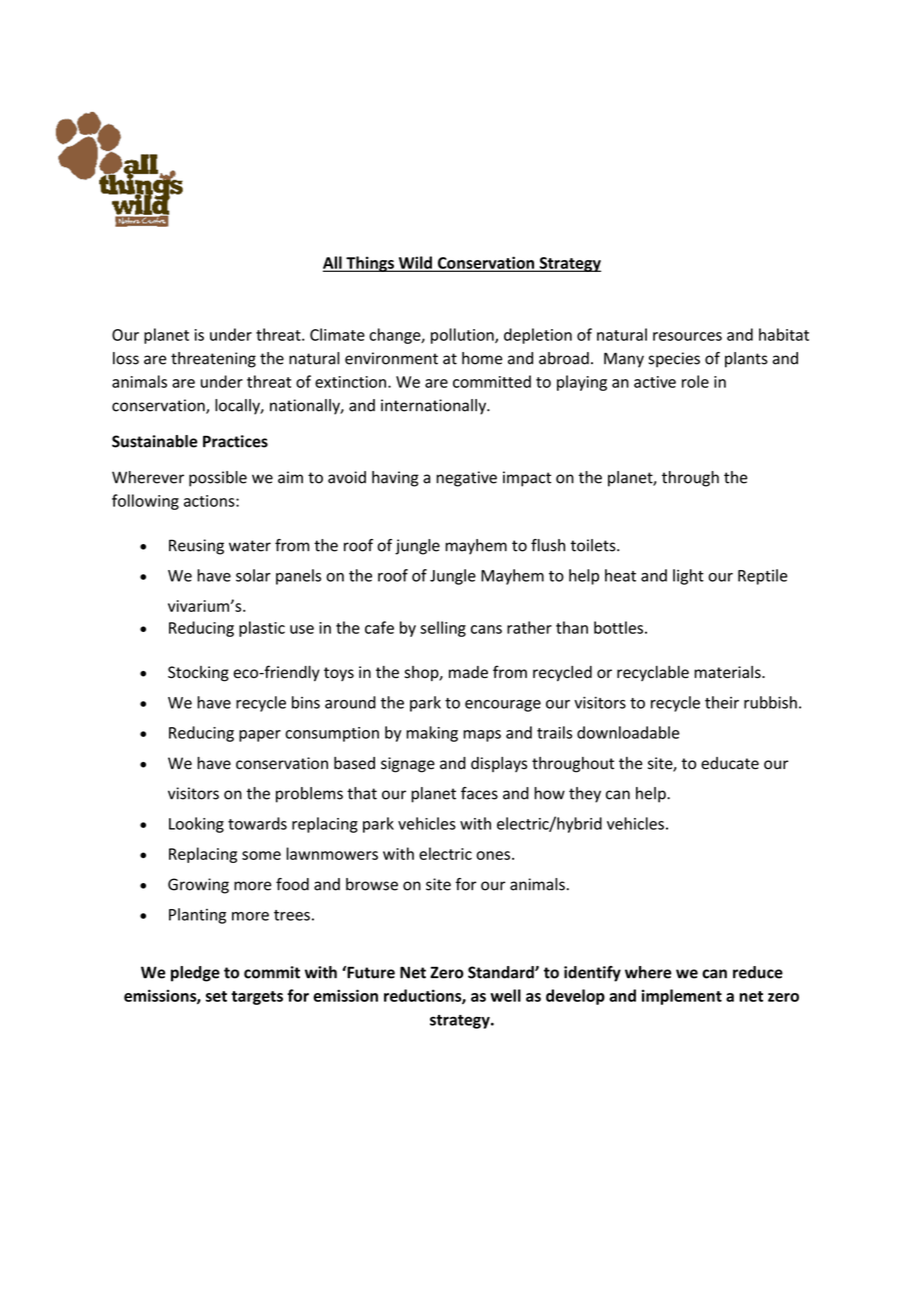 The width and height of the document is (924, 1308). What do you see at coordinates (730, 763) in the document?
I see `educate` at bounding box center [730, 763].
